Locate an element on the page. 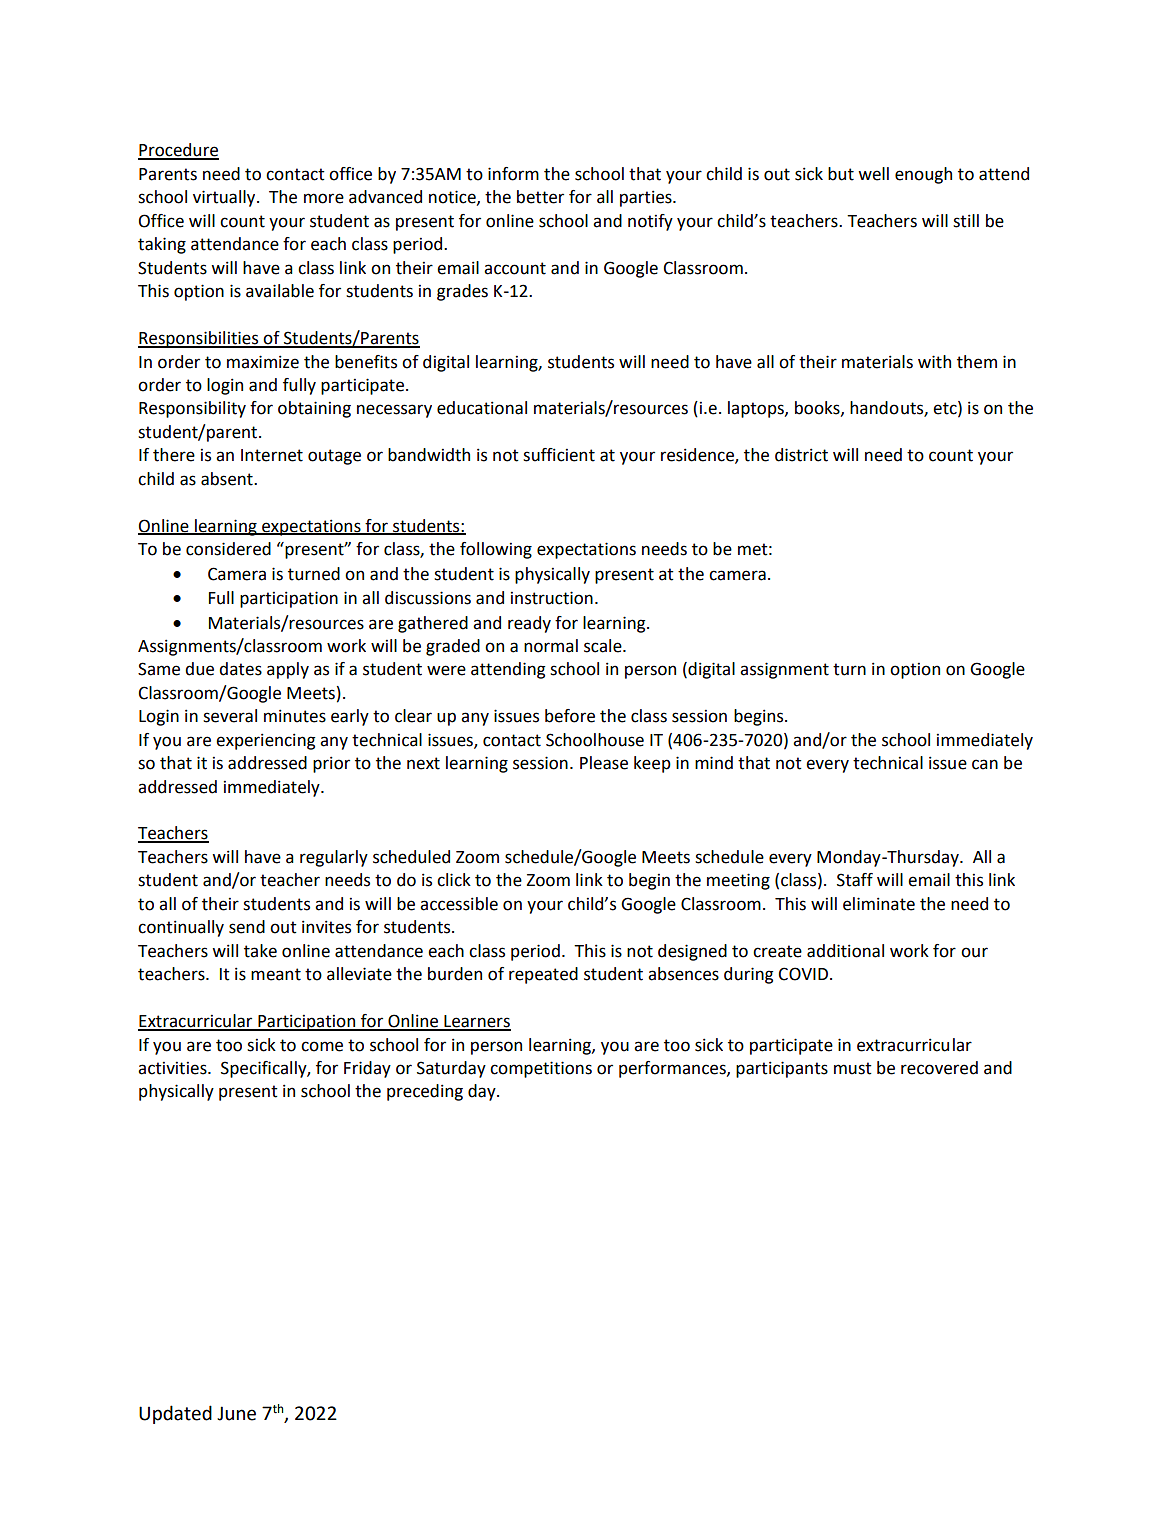 The height and width of the document is (1521, 1175). experiencing is located at coordinates (265, 741).
